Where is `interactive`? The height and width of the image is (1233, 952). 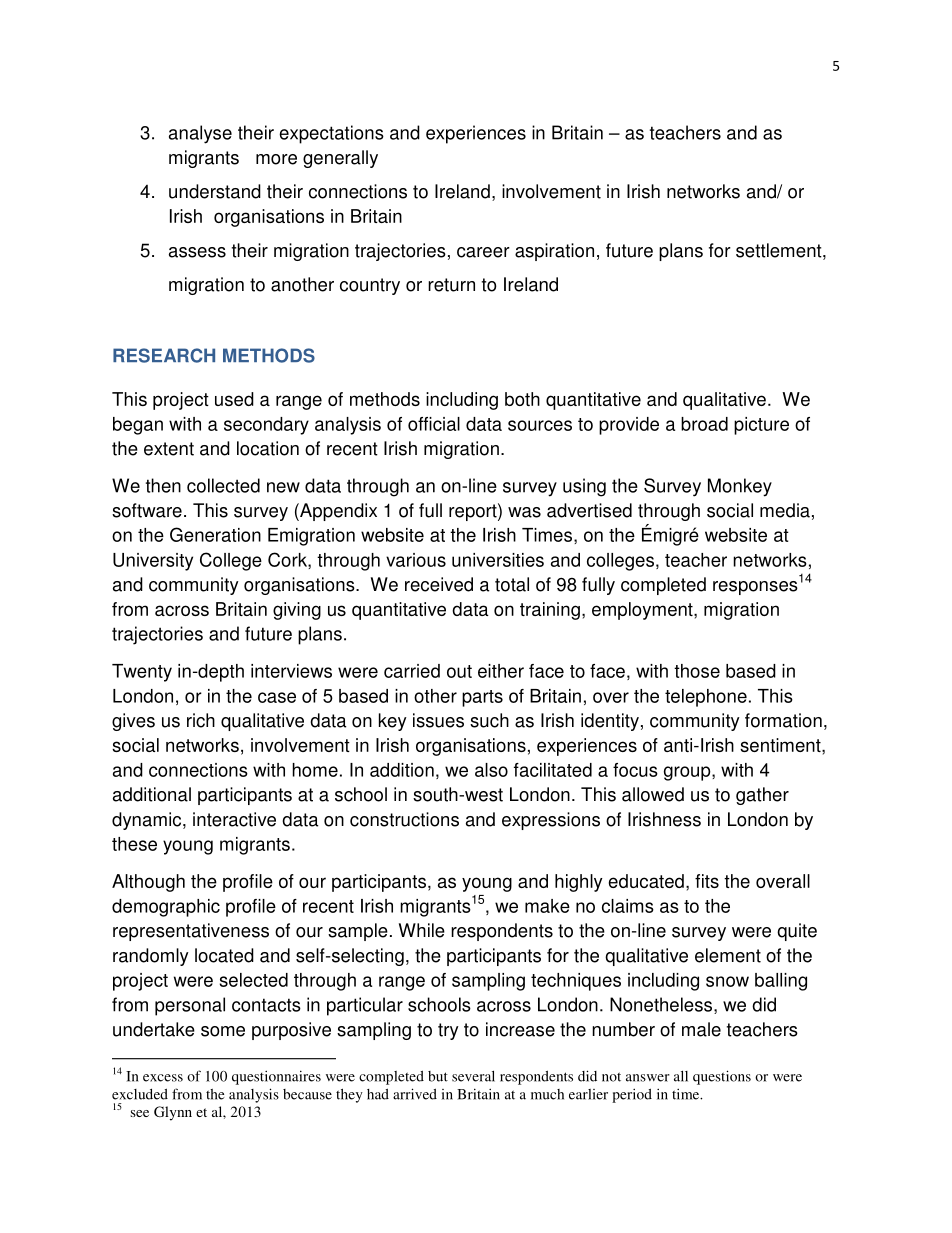 interactive is located at coordinates (234, 819).
